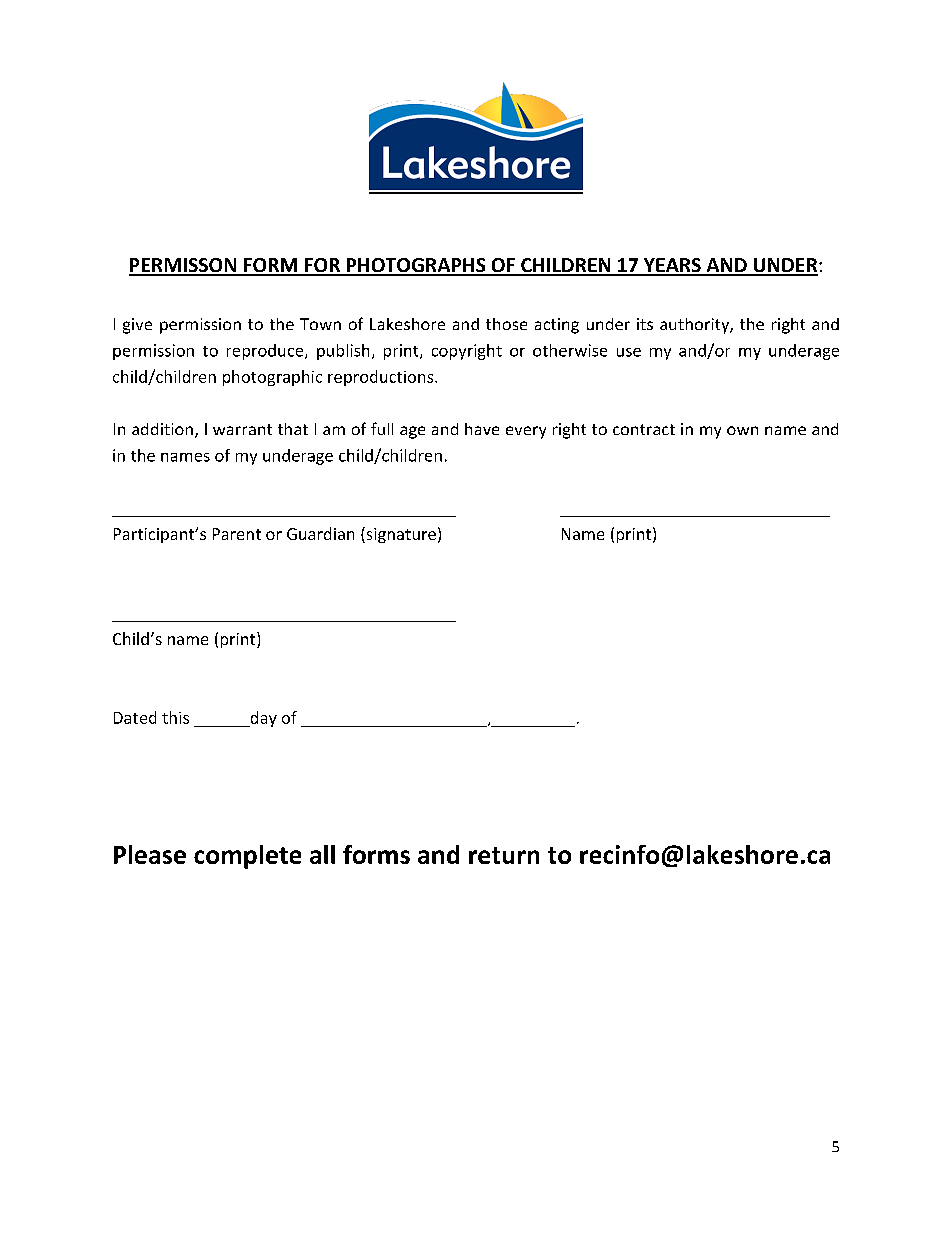 This image has height=1233, width=952. Describe the element at coordinates (416, 266) in the image. I see `PHOTOGRAPHS` at that location.
